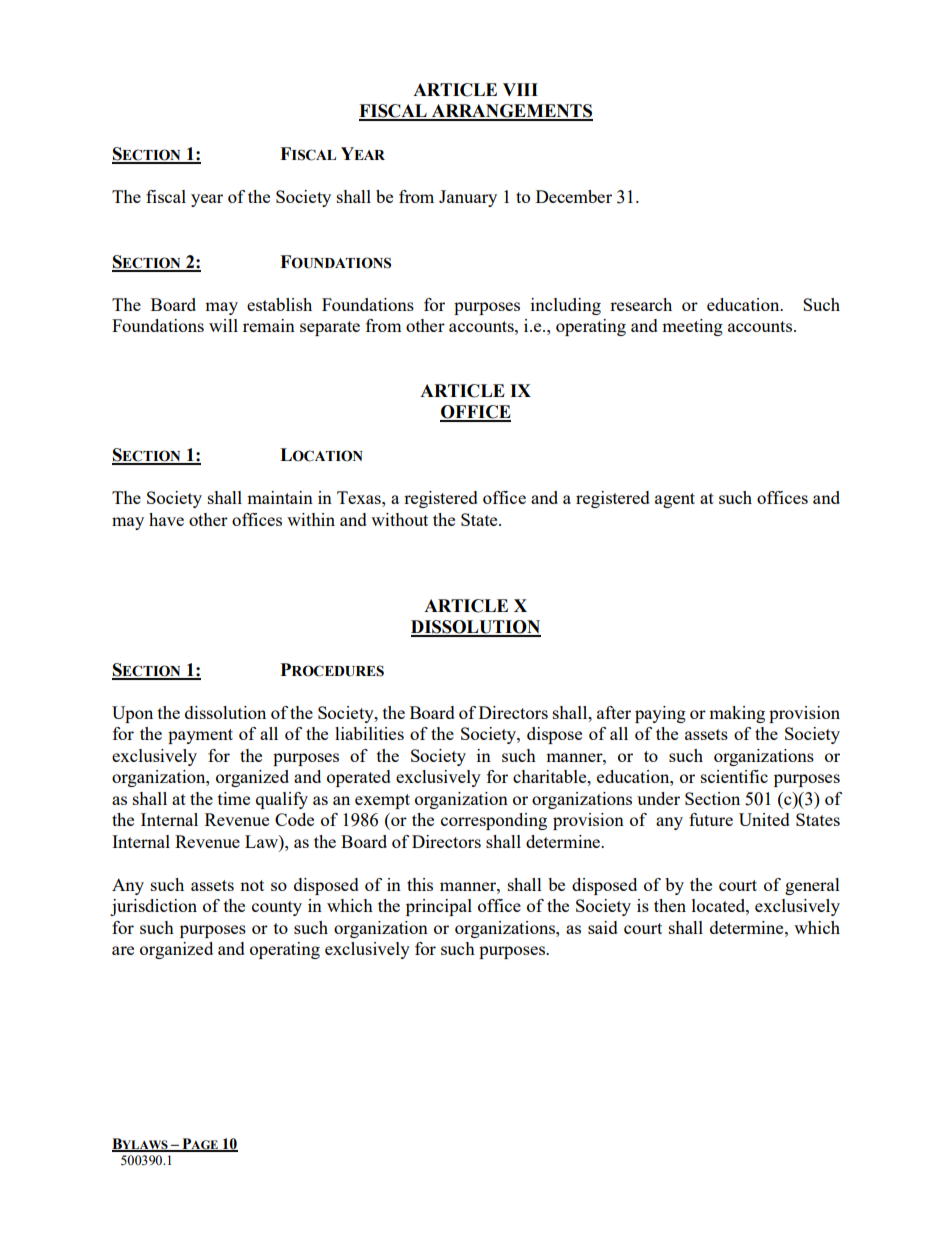  I want to click on without, so click(399, 519).
